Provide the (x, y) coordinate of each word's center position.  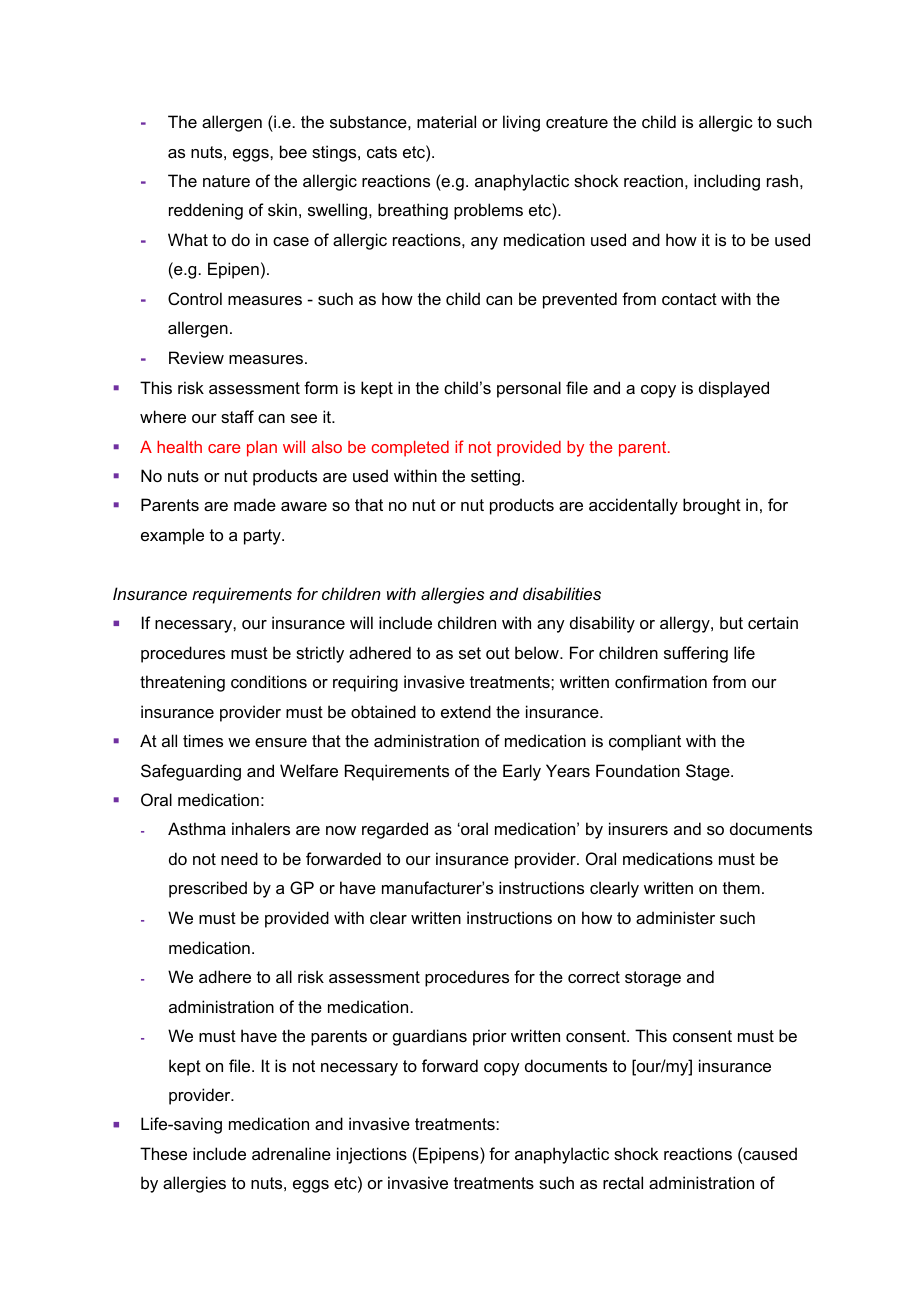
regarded (395, 830)
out (498, 653)
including (727, 182)
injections (372, 1155)
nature (226, 181)
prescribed (208, 889)
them (741, 887)
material (446, 121)
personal (529, 389)
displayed (734, 389)
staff (237, 416)
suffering (696, 654)
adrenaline (291, 1153)
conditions (269, 681)
